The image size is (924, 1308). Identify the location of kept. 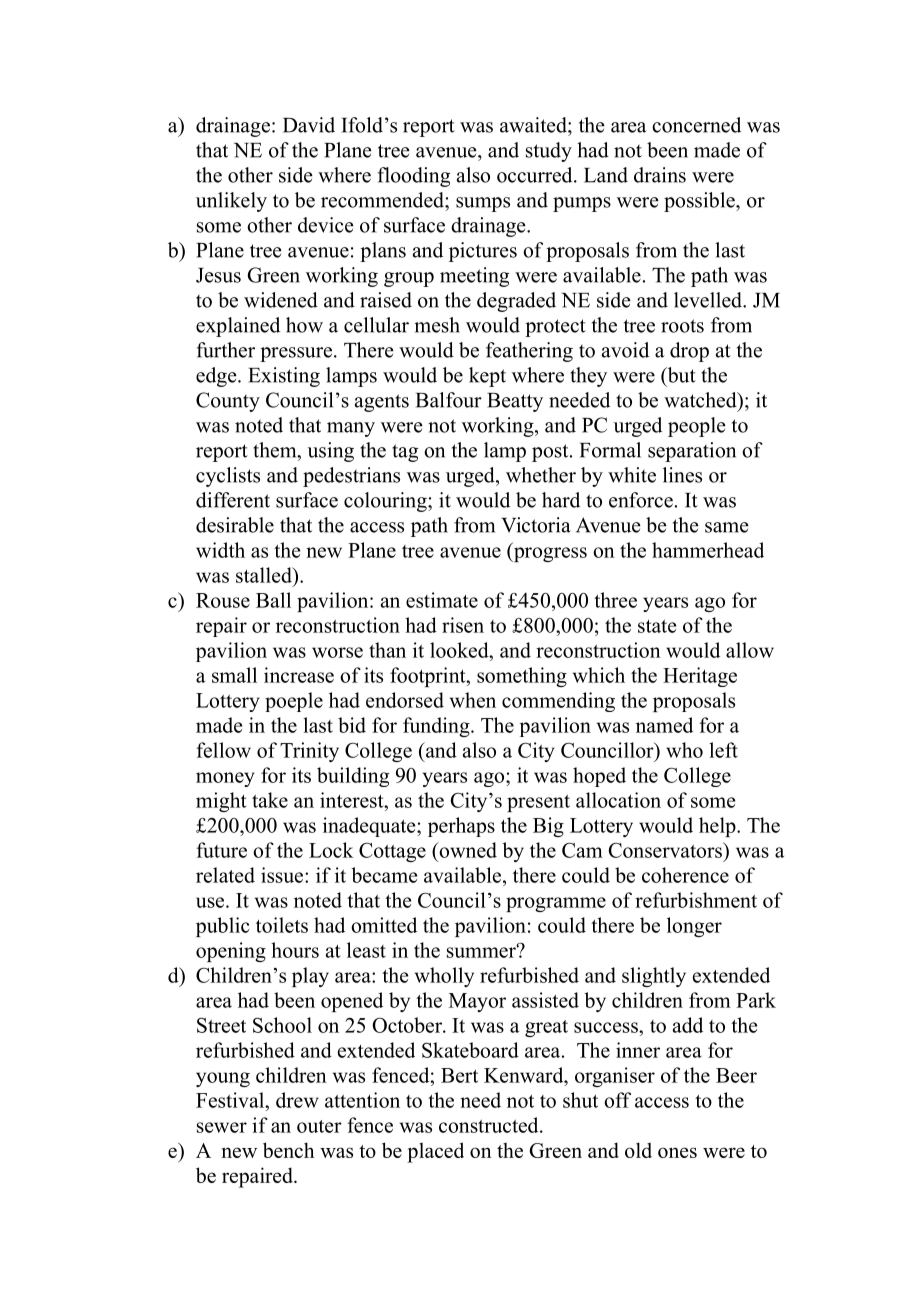
(487, 377).
